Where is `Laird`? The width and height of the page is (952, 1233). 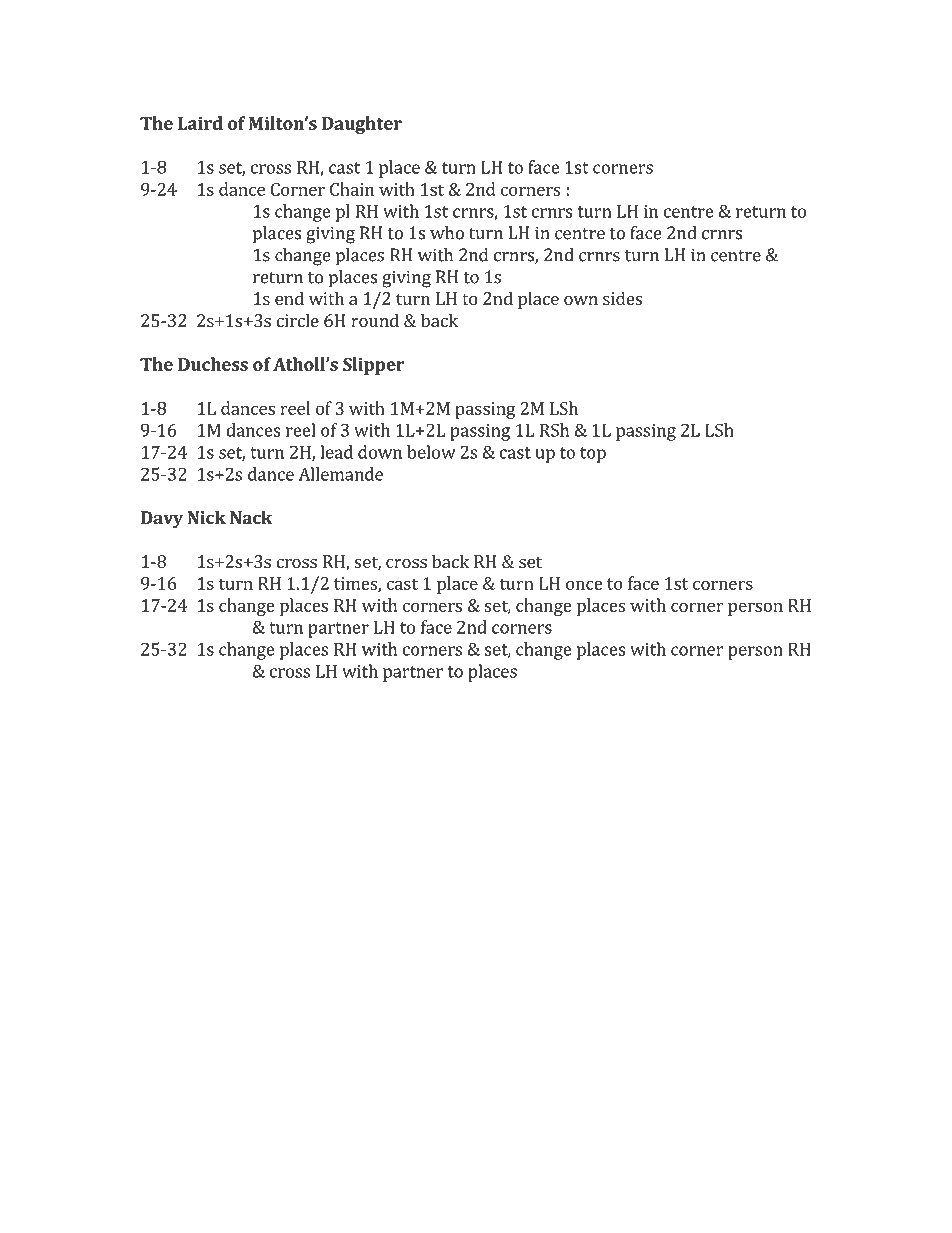 Laird is located at coordinates (200, 123).
